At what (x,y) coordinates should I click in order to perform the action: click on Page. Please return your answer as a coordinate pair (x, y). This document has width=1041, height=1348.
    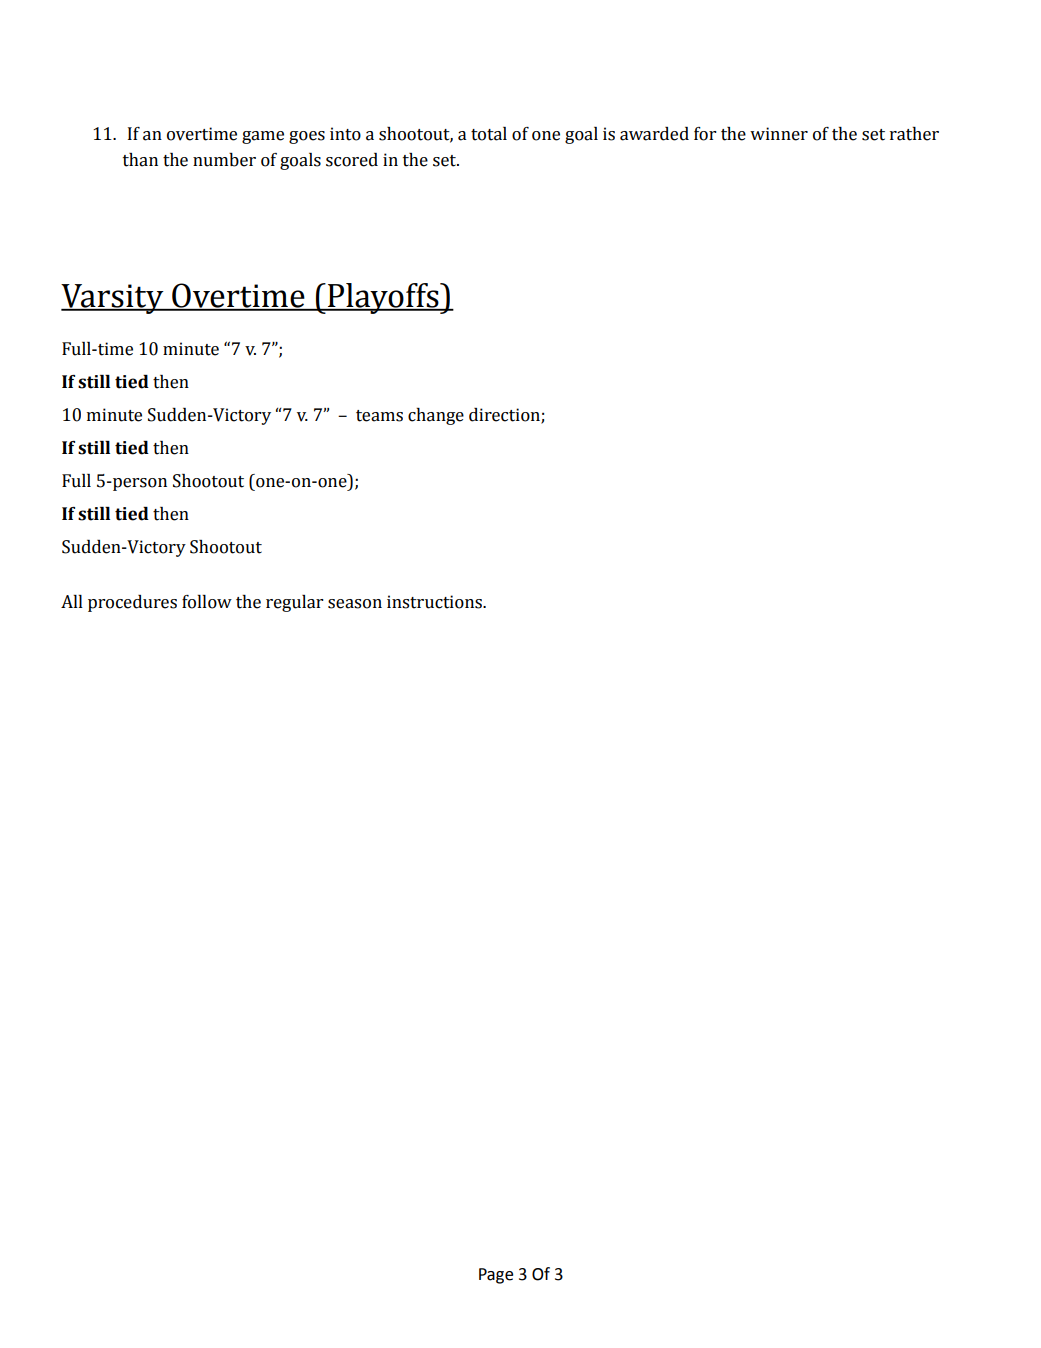
    Looking at the image, I should click on (496, 1276).
